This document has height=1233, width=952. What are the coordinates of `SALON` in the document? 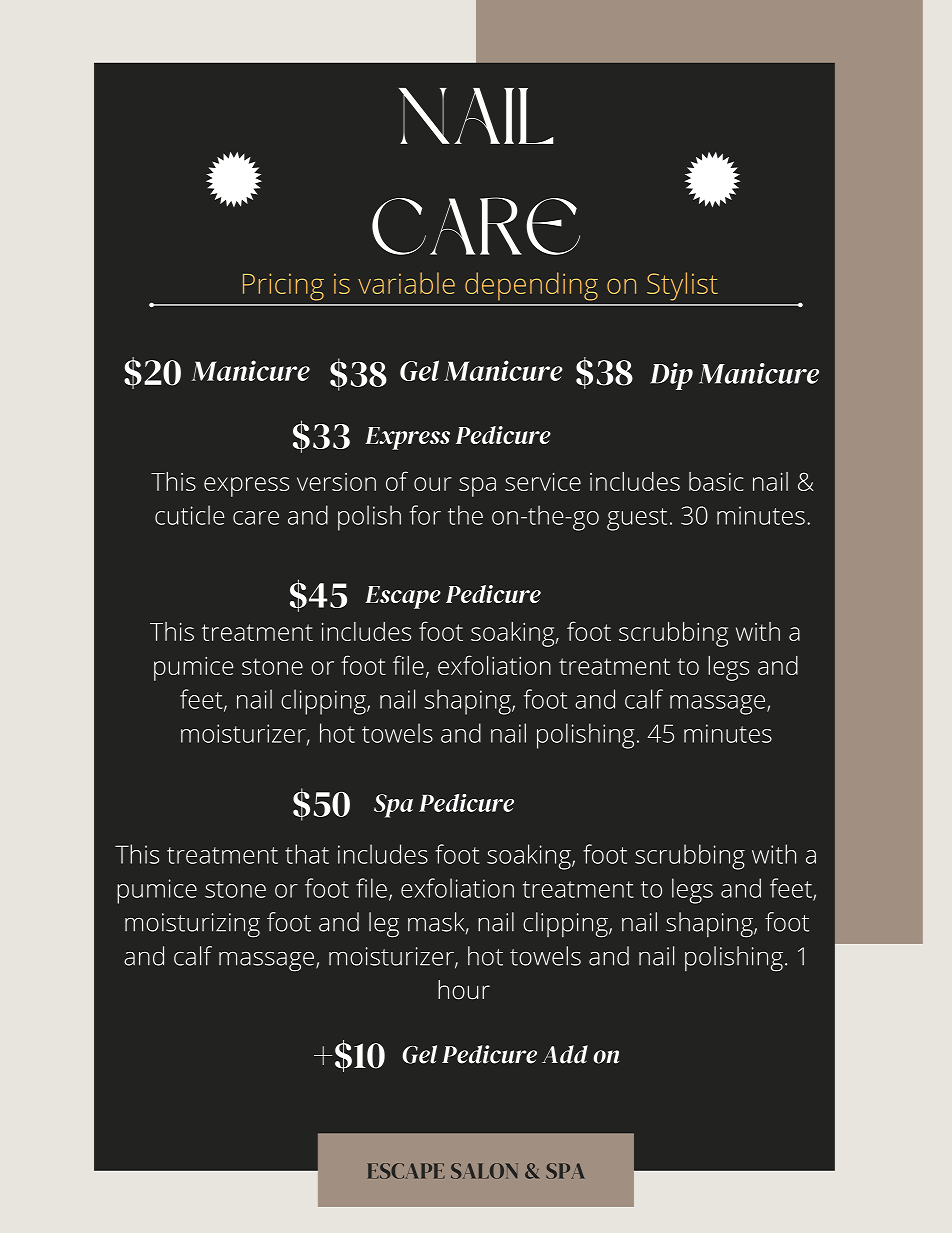 It's located at (484, 1171).
